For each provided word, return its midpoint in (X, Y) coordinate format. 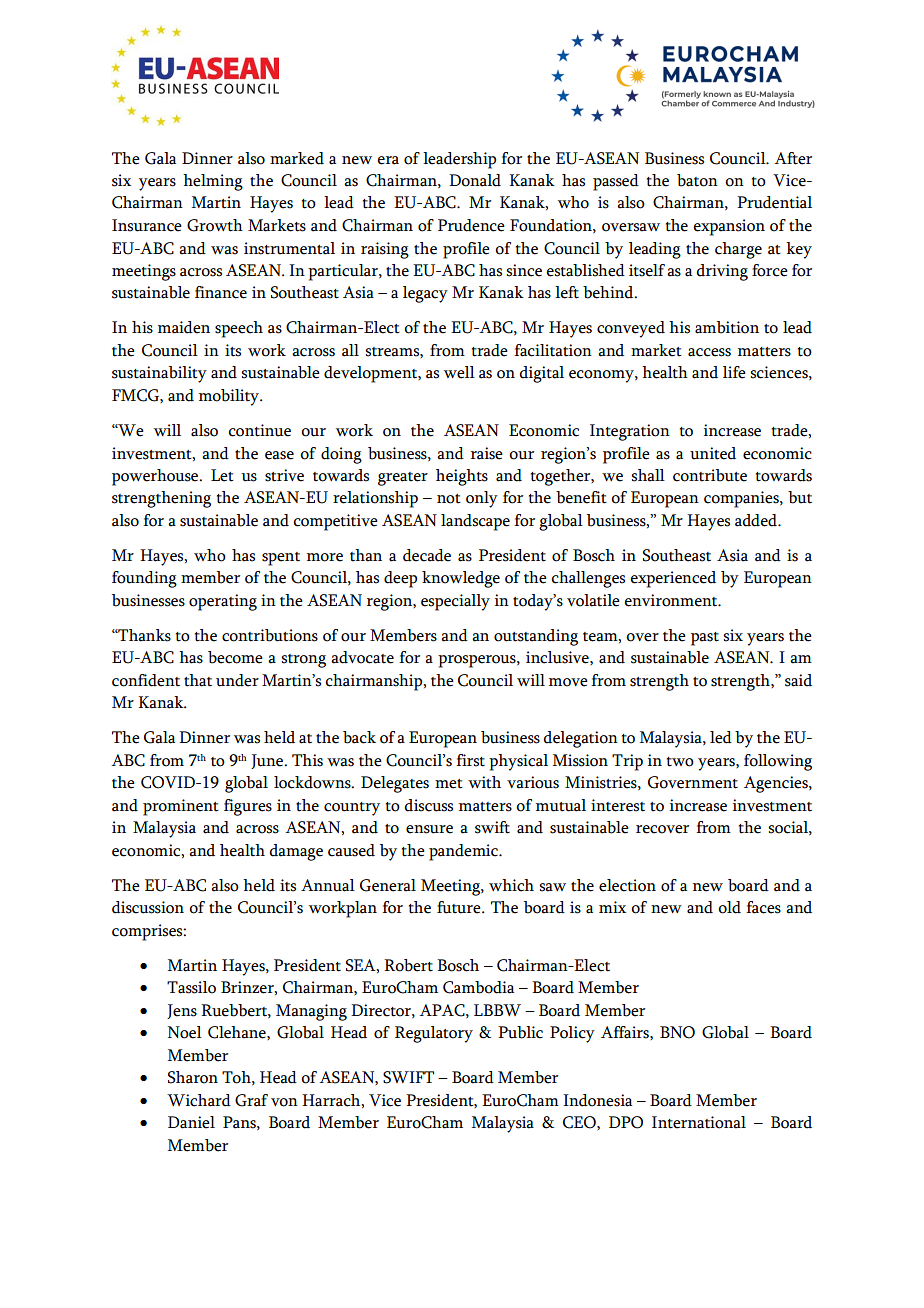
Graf (251, 1100)
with (484, 782)
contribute (710, 475)
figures (248, 807)
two (680, 762)
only (482, 499)
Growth (215, 225)
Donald (475, 180)
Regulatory (434, 1034)
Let (222, 475)
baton (697, 180)
